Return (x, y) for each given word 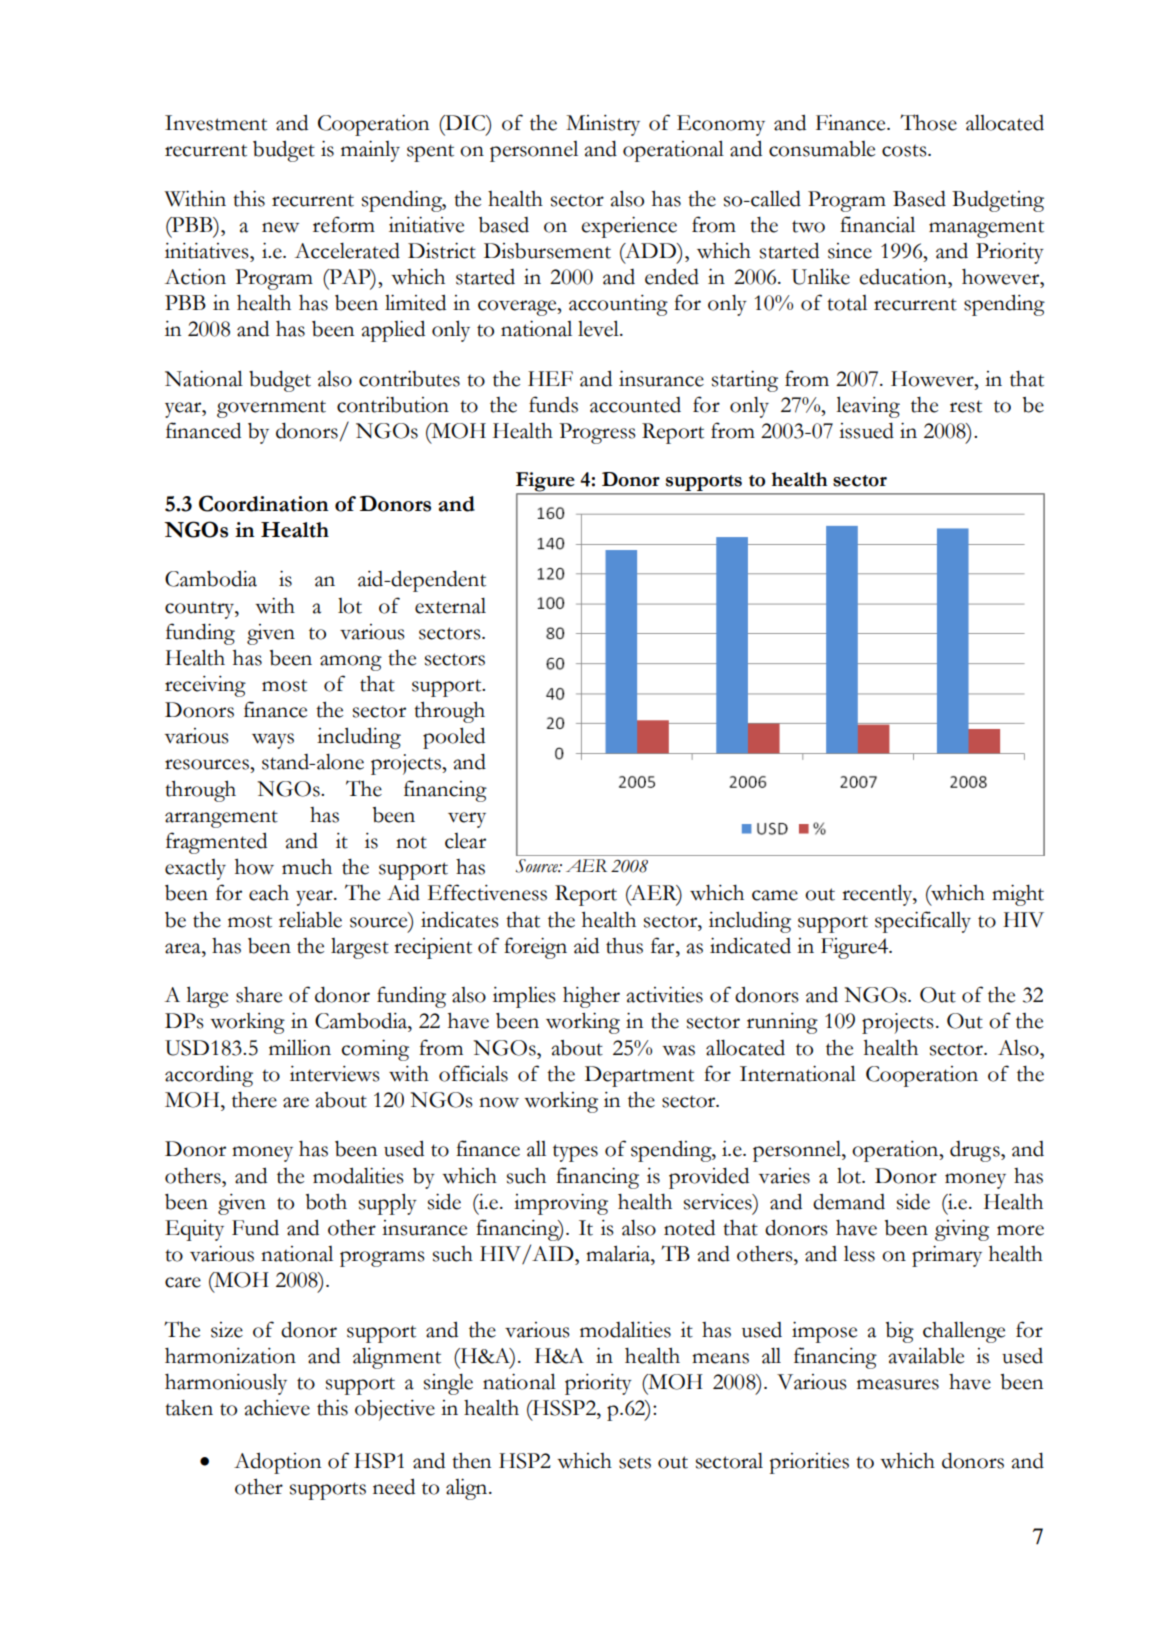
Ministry (603, 125)
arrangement (221, 819)
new (280, 227)
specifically (923, 922)
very (467, 820)
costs (905, 151)
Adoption (277, 1463)
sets (635, 1462)
